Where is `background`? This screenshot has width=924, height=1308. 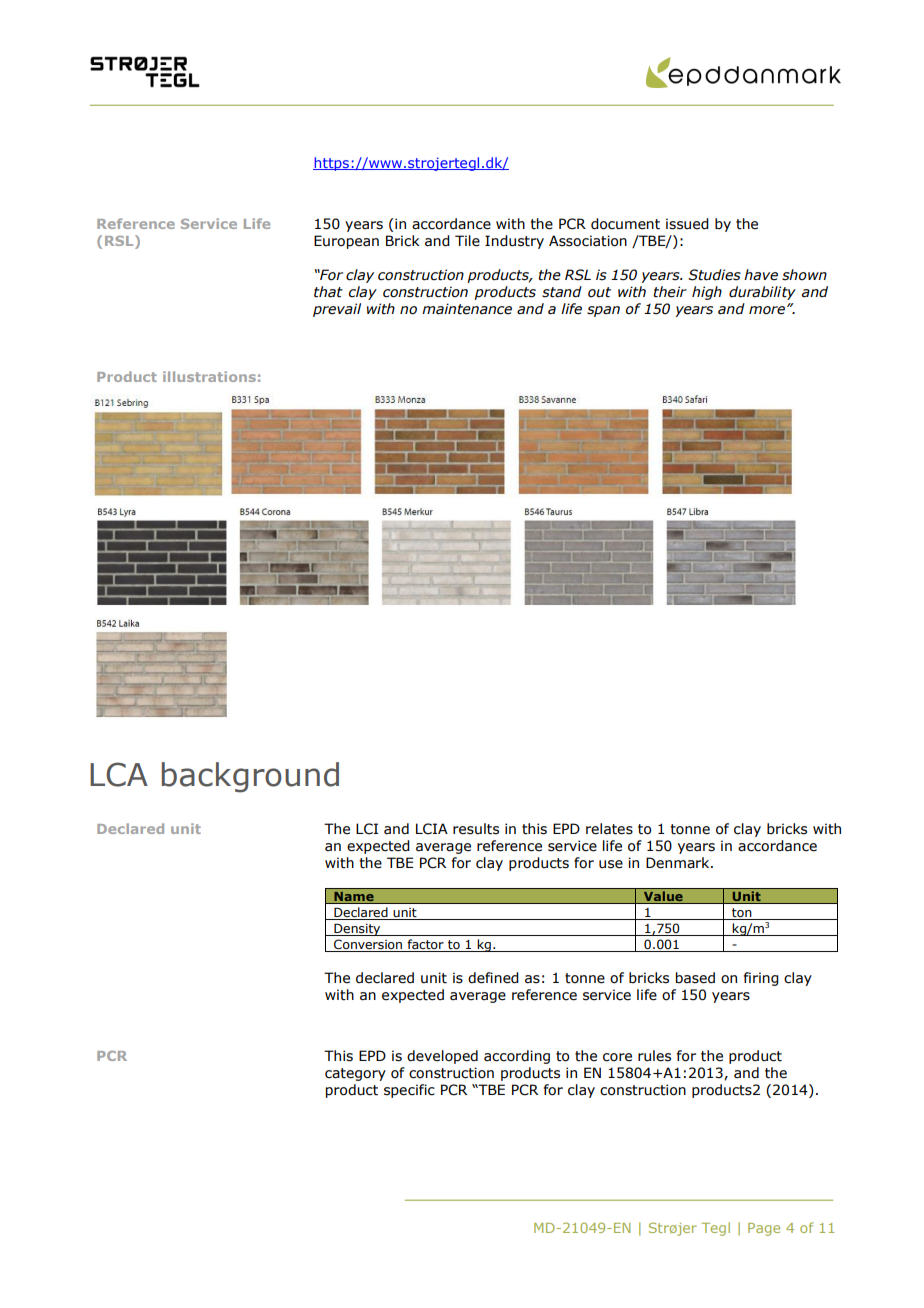 background is located at coordinates (250, 777).
